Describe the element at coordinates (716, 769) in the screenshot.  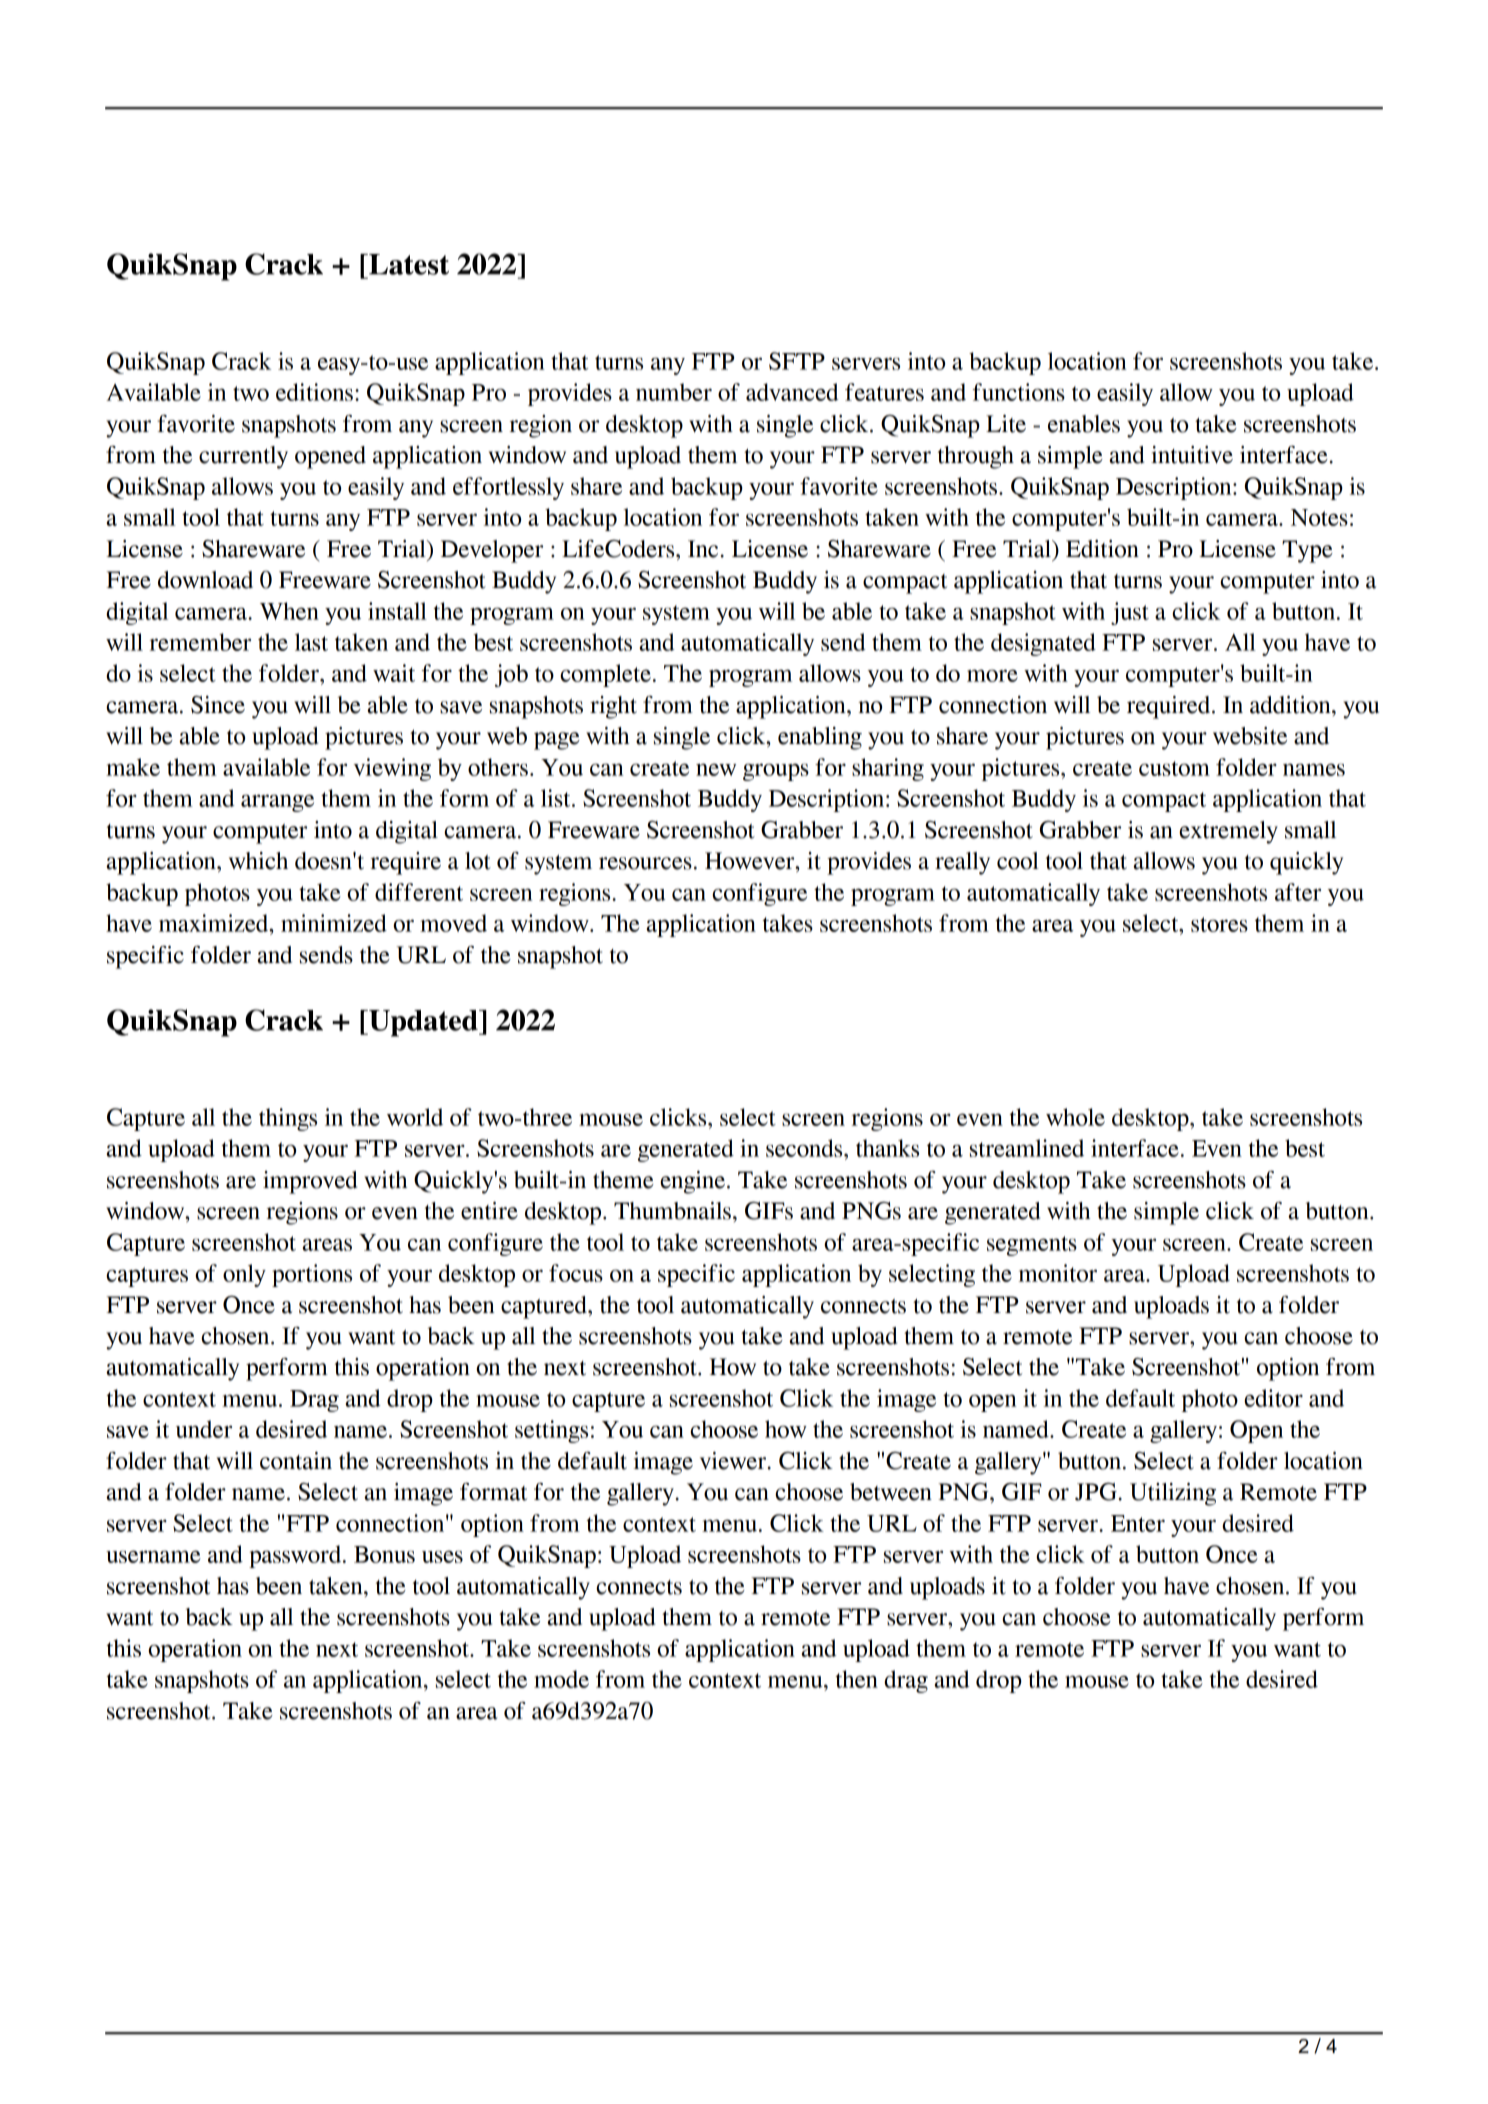
I see `new` at that location.
